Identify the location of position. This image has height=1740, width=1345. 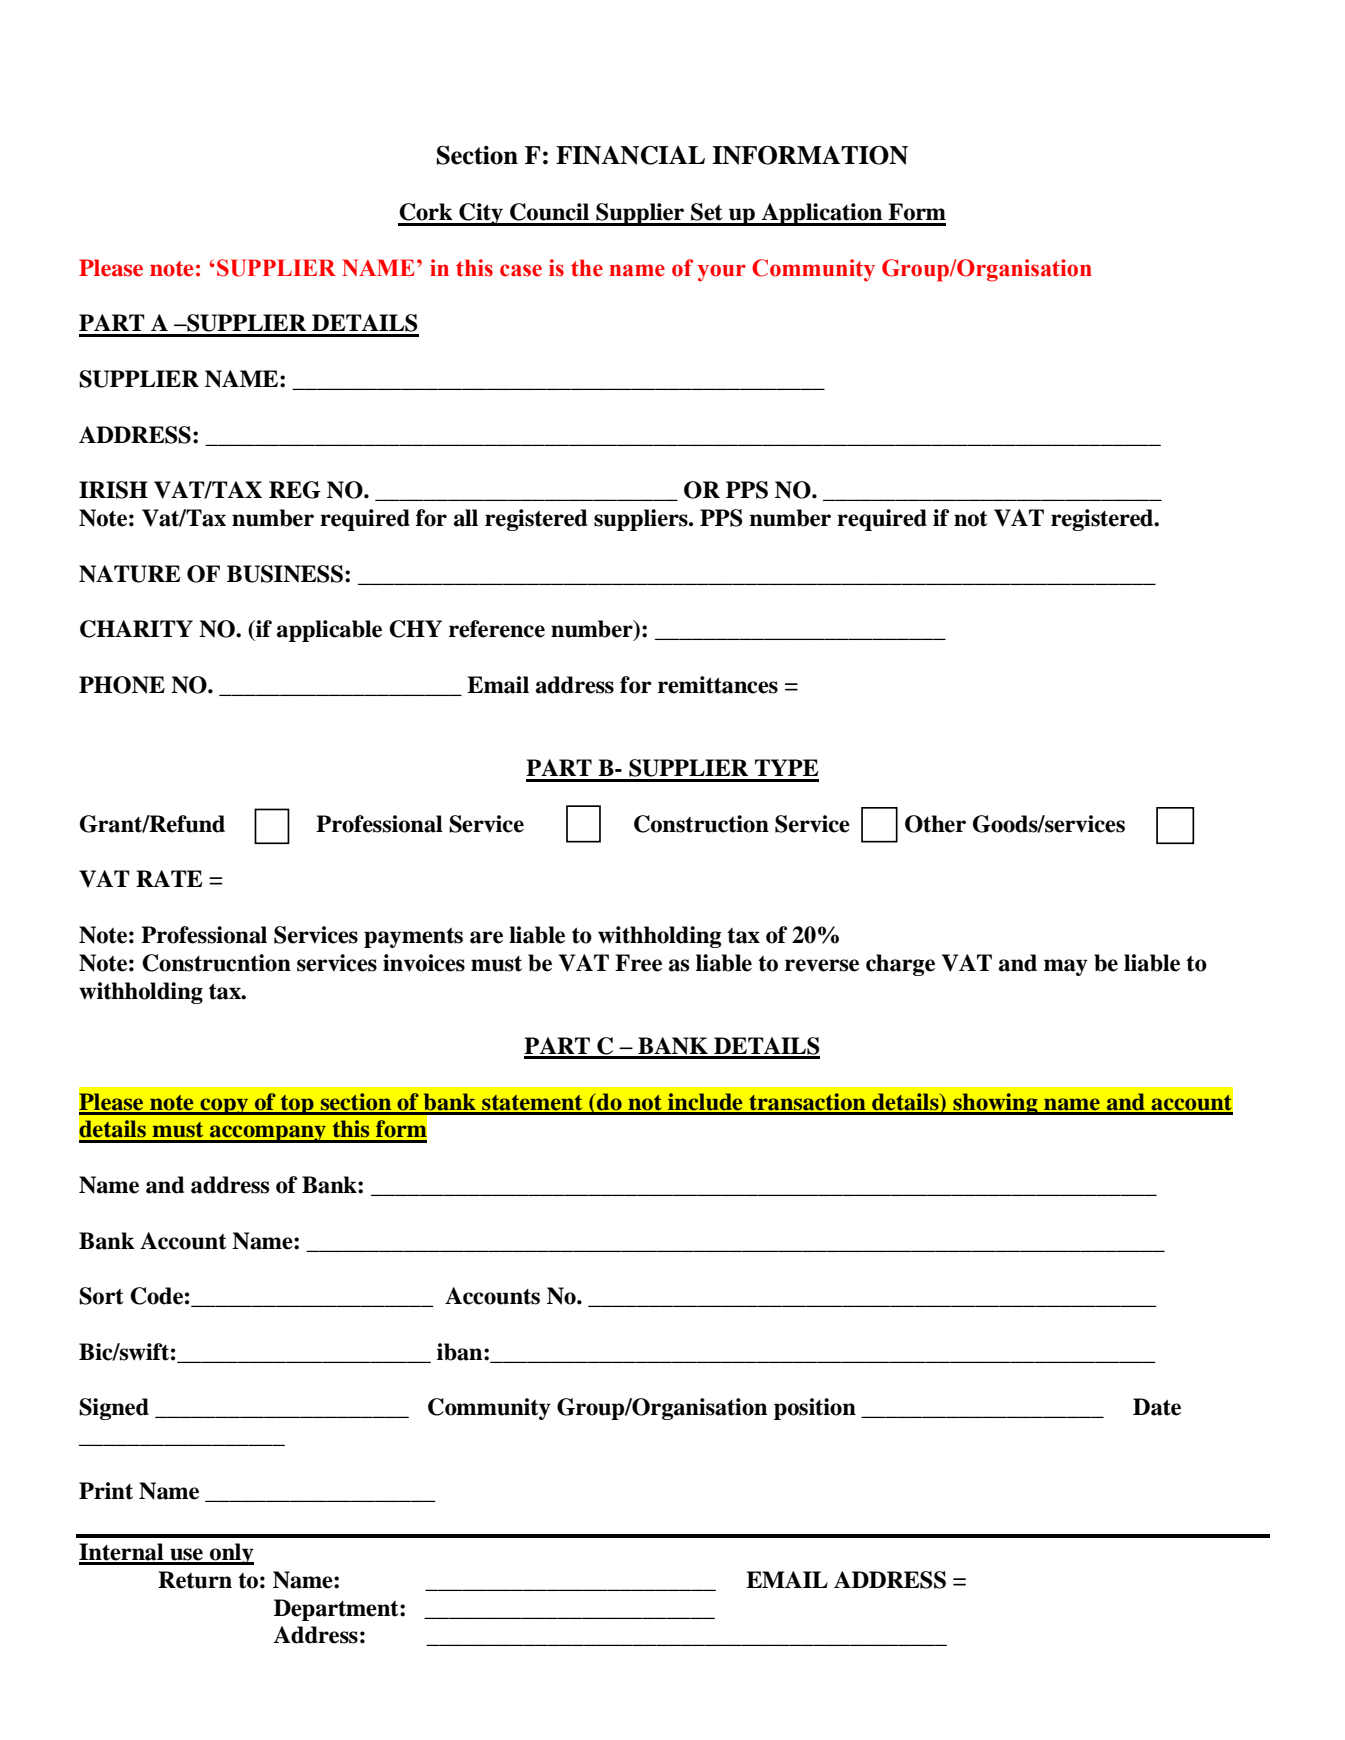
(815, 1409).
